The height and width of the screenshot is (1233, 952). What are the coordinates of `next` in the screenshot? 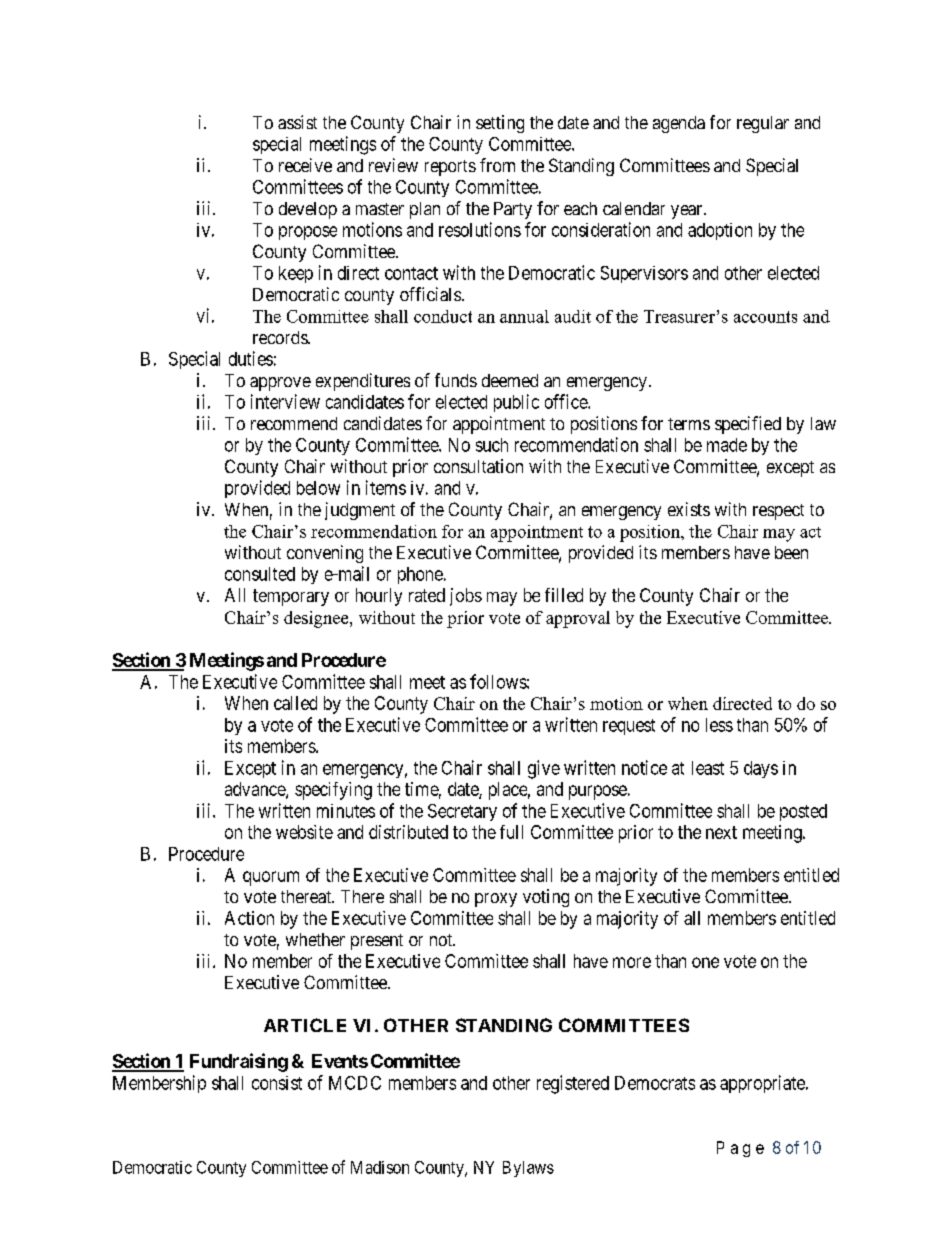 It's located at (721, 832).
